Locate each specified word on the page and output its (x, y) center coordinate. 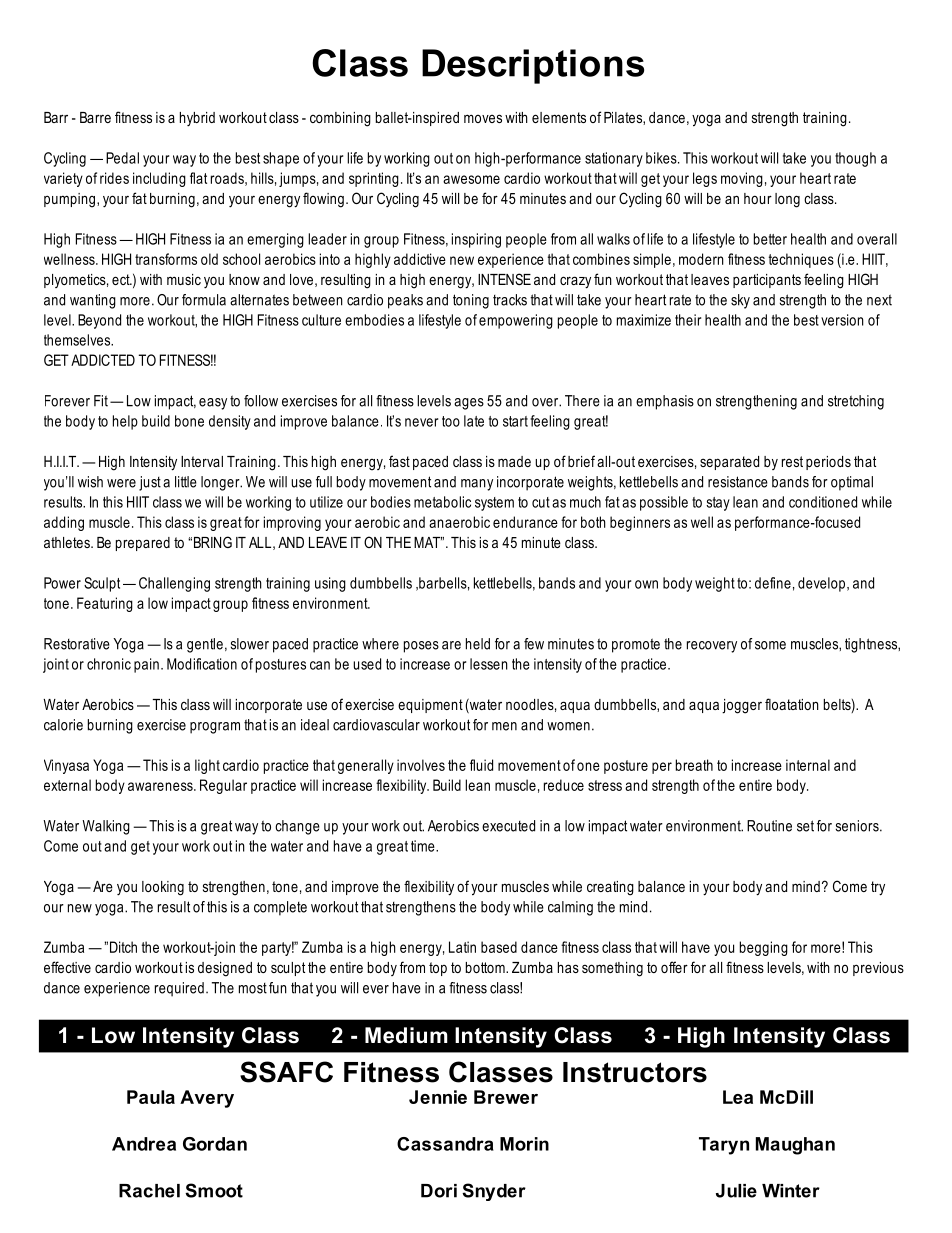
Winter (791, 1191)
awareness (161, 786)
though (855, 159)
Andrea (144, 1144)
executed (508, 826)
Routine (769, 826)
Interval (202, 461)
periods (828, 463)
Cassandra (445, 1144)
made (514, 461)
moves (483, 118)
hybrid (197, 119)
